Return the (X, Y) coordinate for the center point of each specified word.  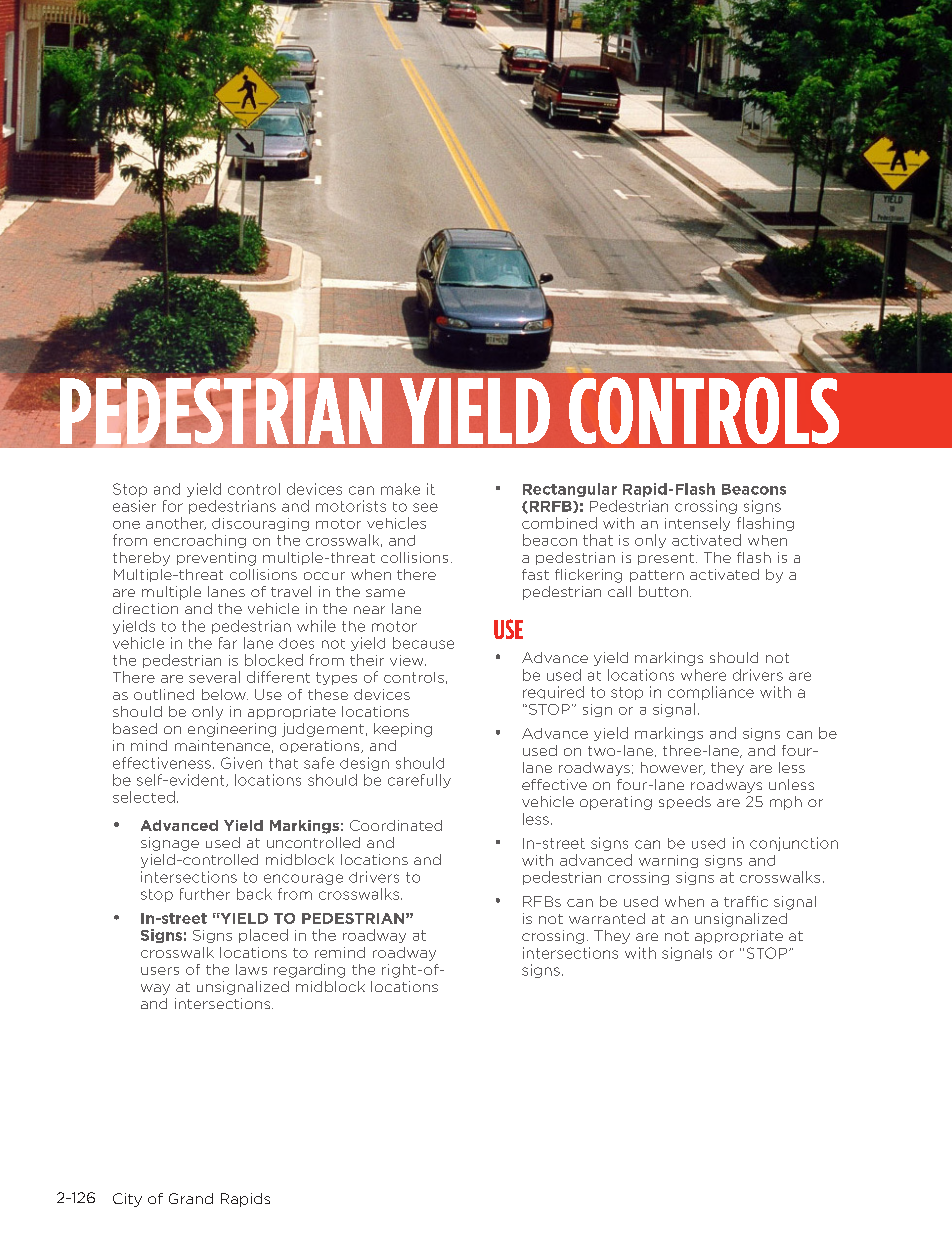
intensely (697, 524)
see (425, 507)
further (205, 894)
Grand (191, 1198)
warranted (607, 918)
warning (668, 861)
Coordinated (396, 825)
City (127, 1200)
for (173, 506)
